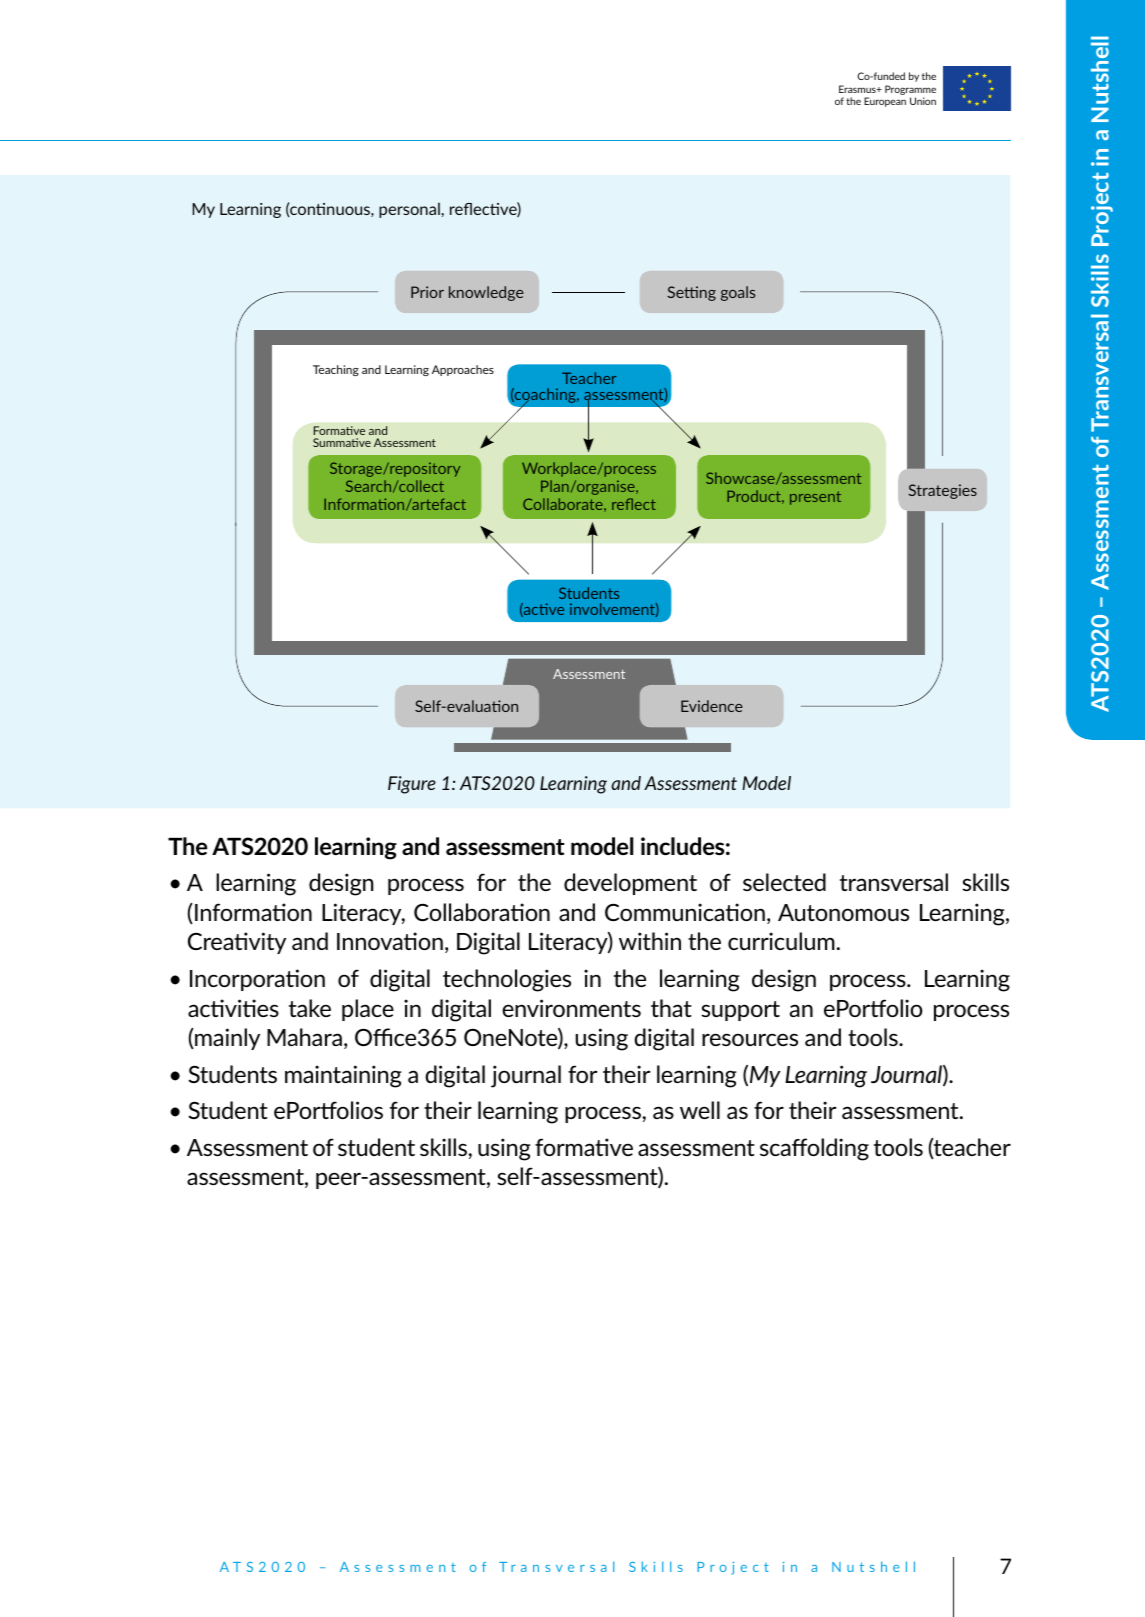 The height and width of the document is (1617, 1145). Describe the element at coordinates (409, 210) in the document. I see `personal` at that location.
